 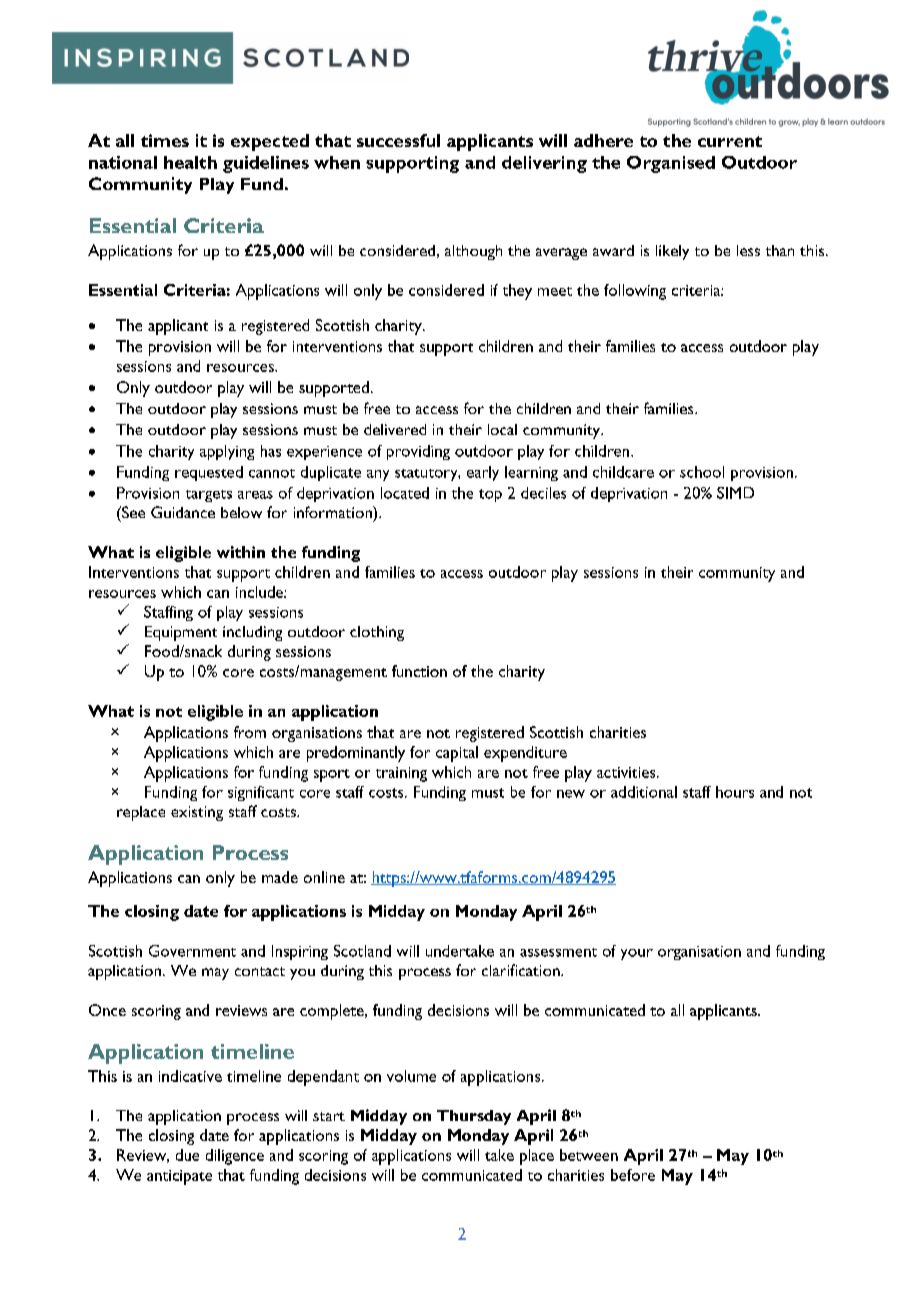 What do you see at coordinates (474, 1117) in the page?
I see `Thursday` at bounding box center [474, 1117].
